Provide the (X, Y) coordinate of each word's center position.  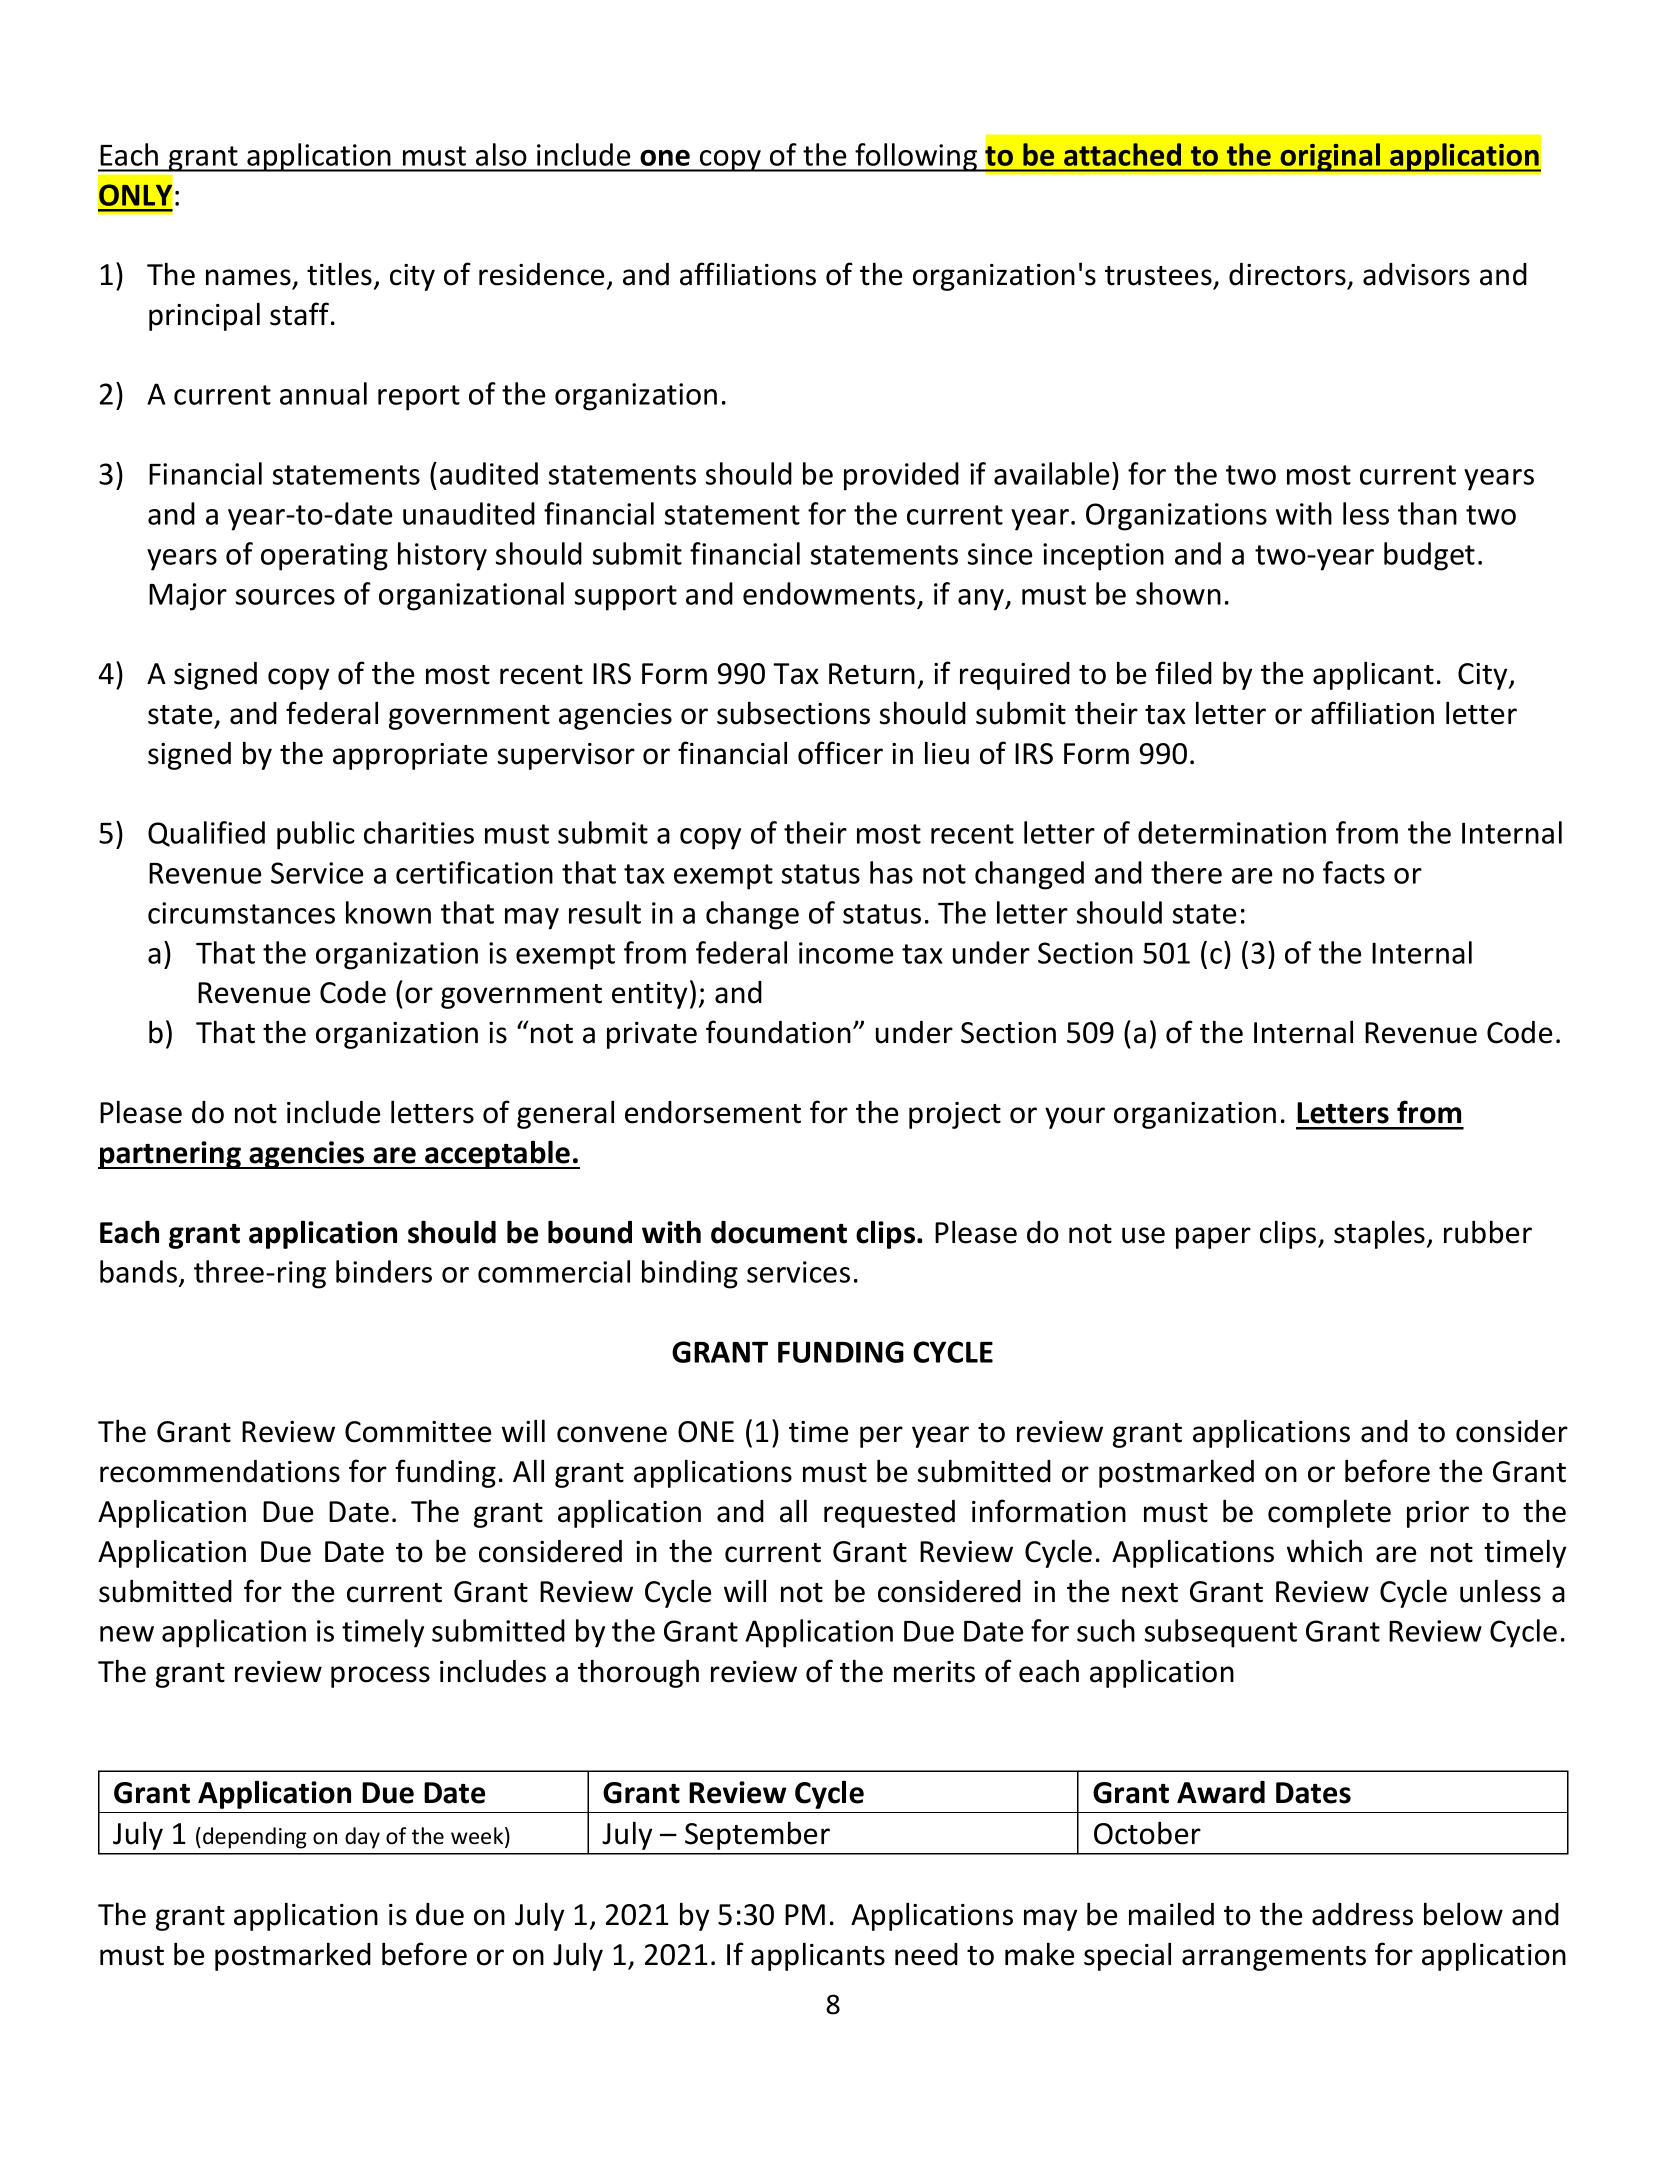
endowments (829, 593)
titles (339, 274)
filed (1183, 673)
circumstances (241, 913)
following (916, 157)
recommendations (220, 1471)
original (1331, 157)
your (1075, 1118)
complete (1329, 1513)
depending (255, 1838)
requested (889, 1514)
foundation (778, 1032)
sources (285, 597)
